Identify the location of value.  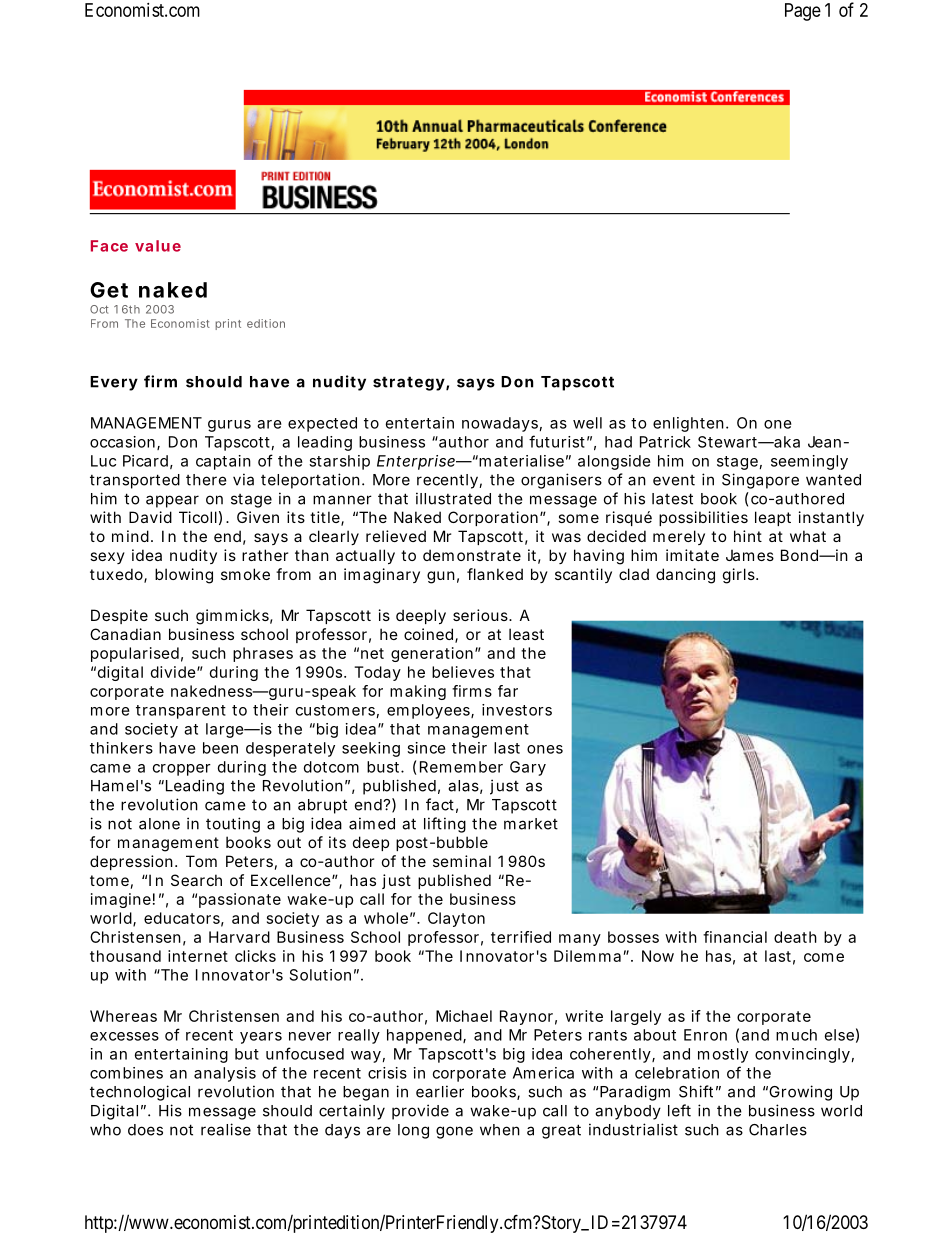
(158, 246).
